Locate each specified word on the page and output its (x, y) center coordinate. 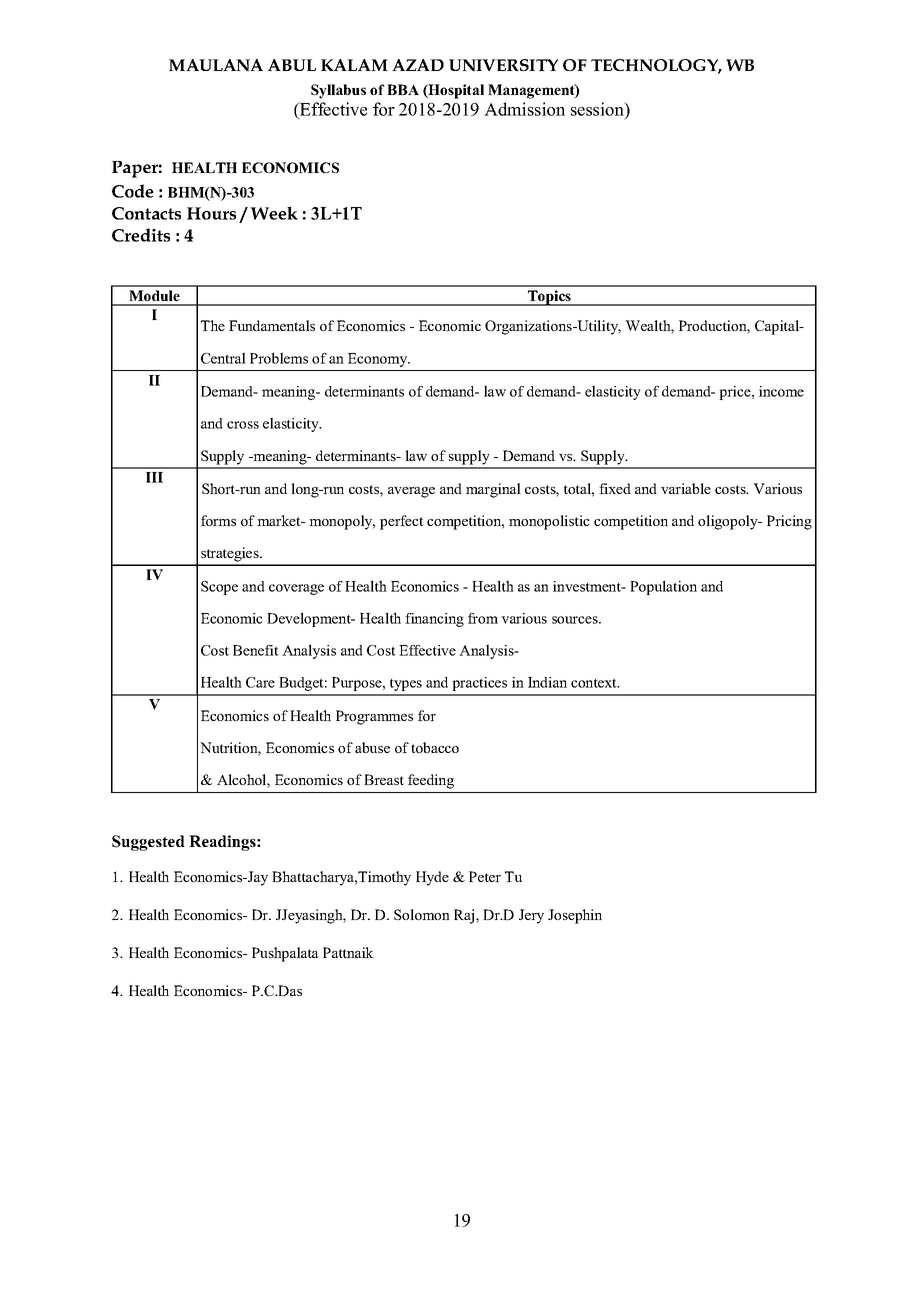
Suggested (148, 843)
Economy (379, 360)
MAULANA (216, 65)
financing (434, 620)
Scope (219, 588)
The (213, 325)
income (781, 391)
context (595, 683)
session (598, 109)
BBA (403, 89)
